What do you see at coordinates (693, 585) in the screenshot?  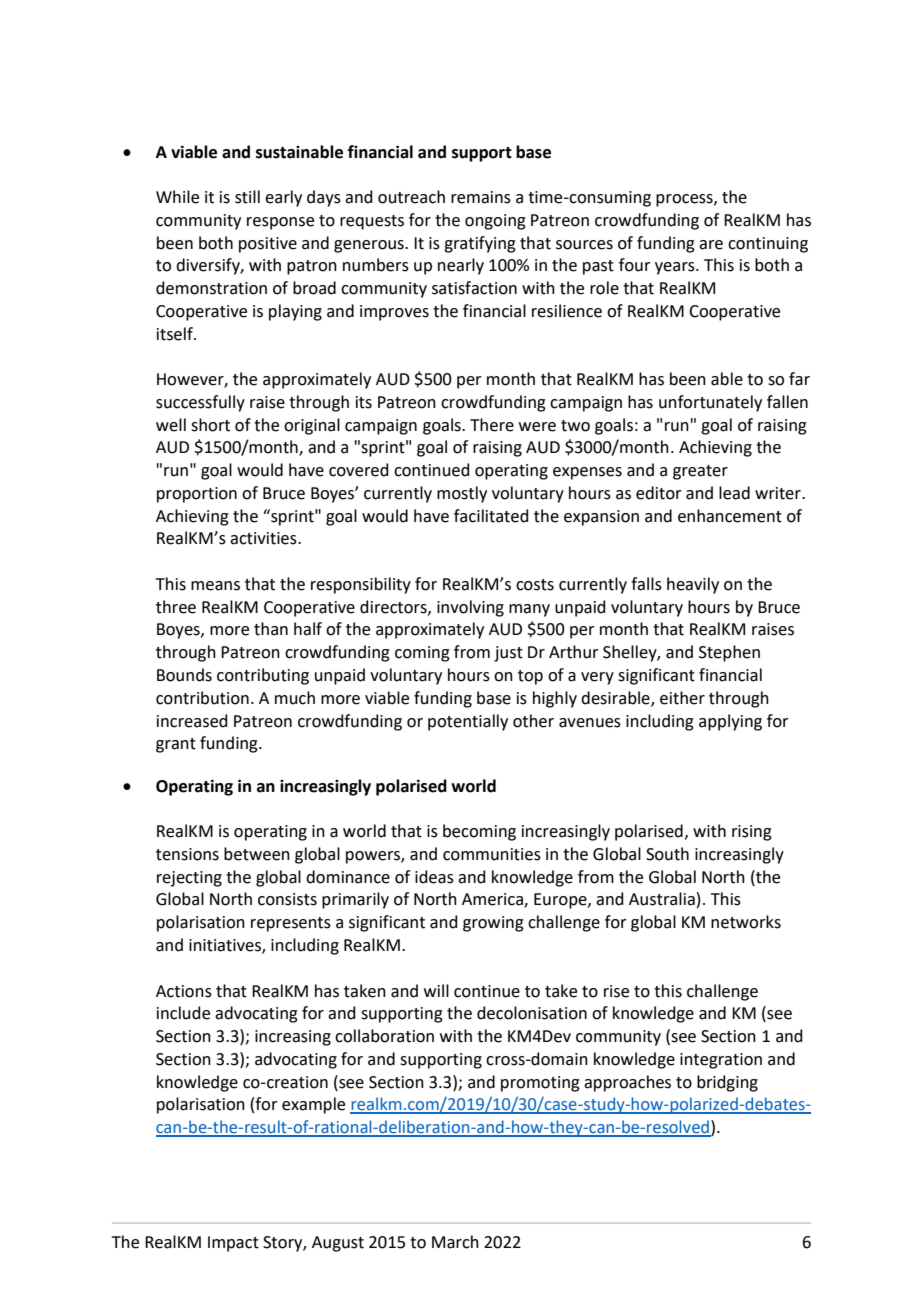 I see `heavily` at bounding box center [693, 585].
